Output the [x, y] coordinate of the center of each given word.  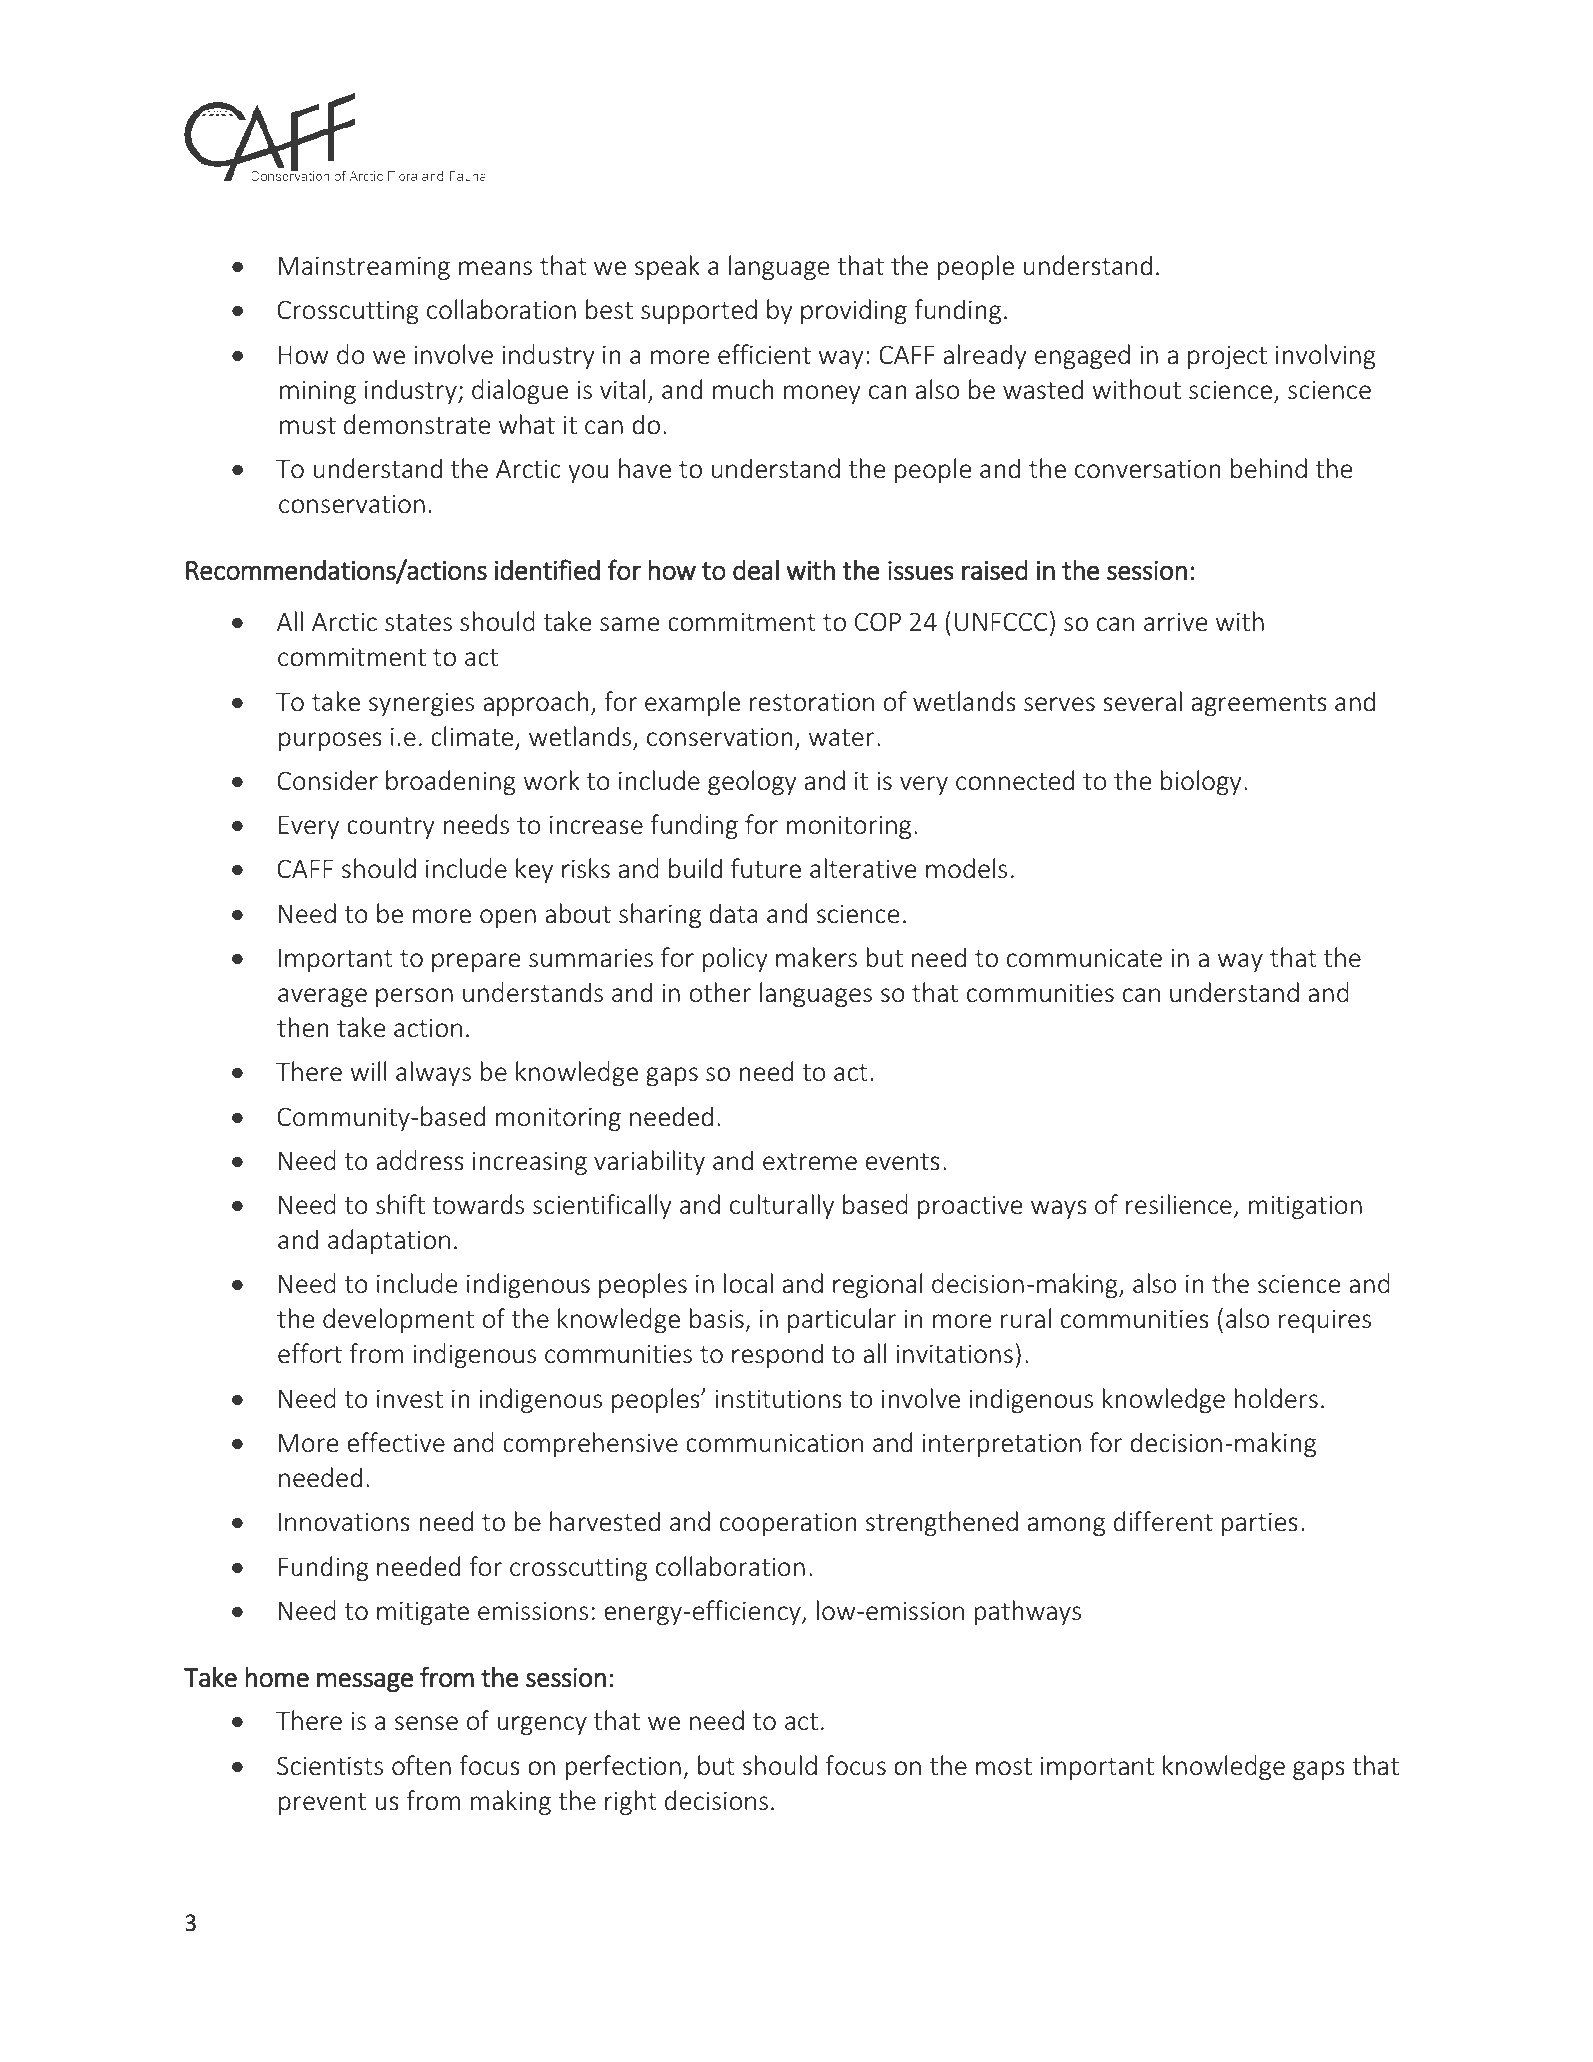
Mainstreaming [364, 268]
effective [396, 1442]
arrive [1176, 622]
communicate [1084, 958]
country [390, 828]
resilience [1179, 1204]
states [418, 623]
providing [854, 311]
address [420, 1160]
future [766, 868]
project [1227, 357]
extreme [810, 1162]
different [1163, 1521]
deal [756, 569]
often [421, 1765]
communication [774, 1443]
